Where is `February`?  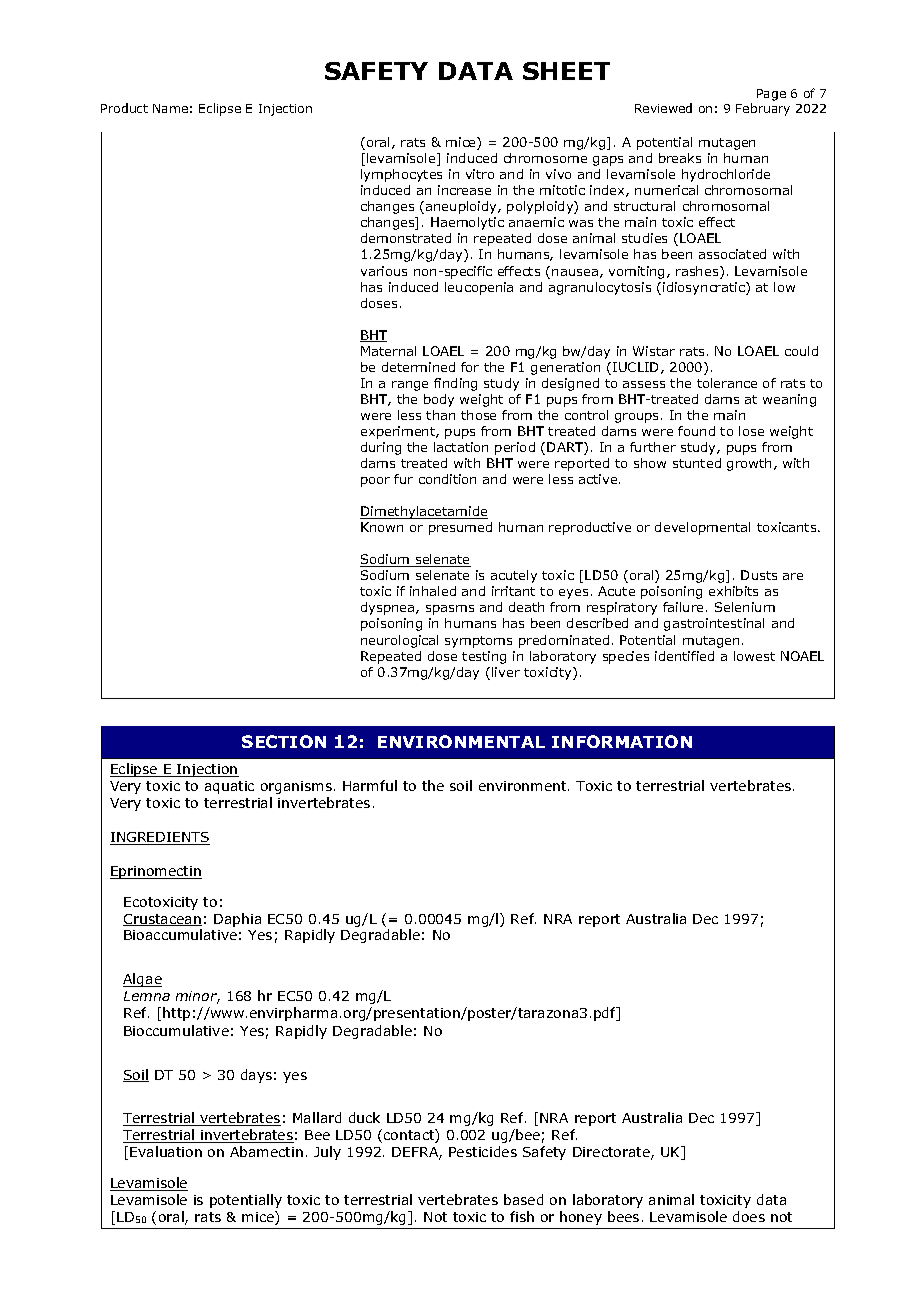 February is located at coordinates (763, 109).
